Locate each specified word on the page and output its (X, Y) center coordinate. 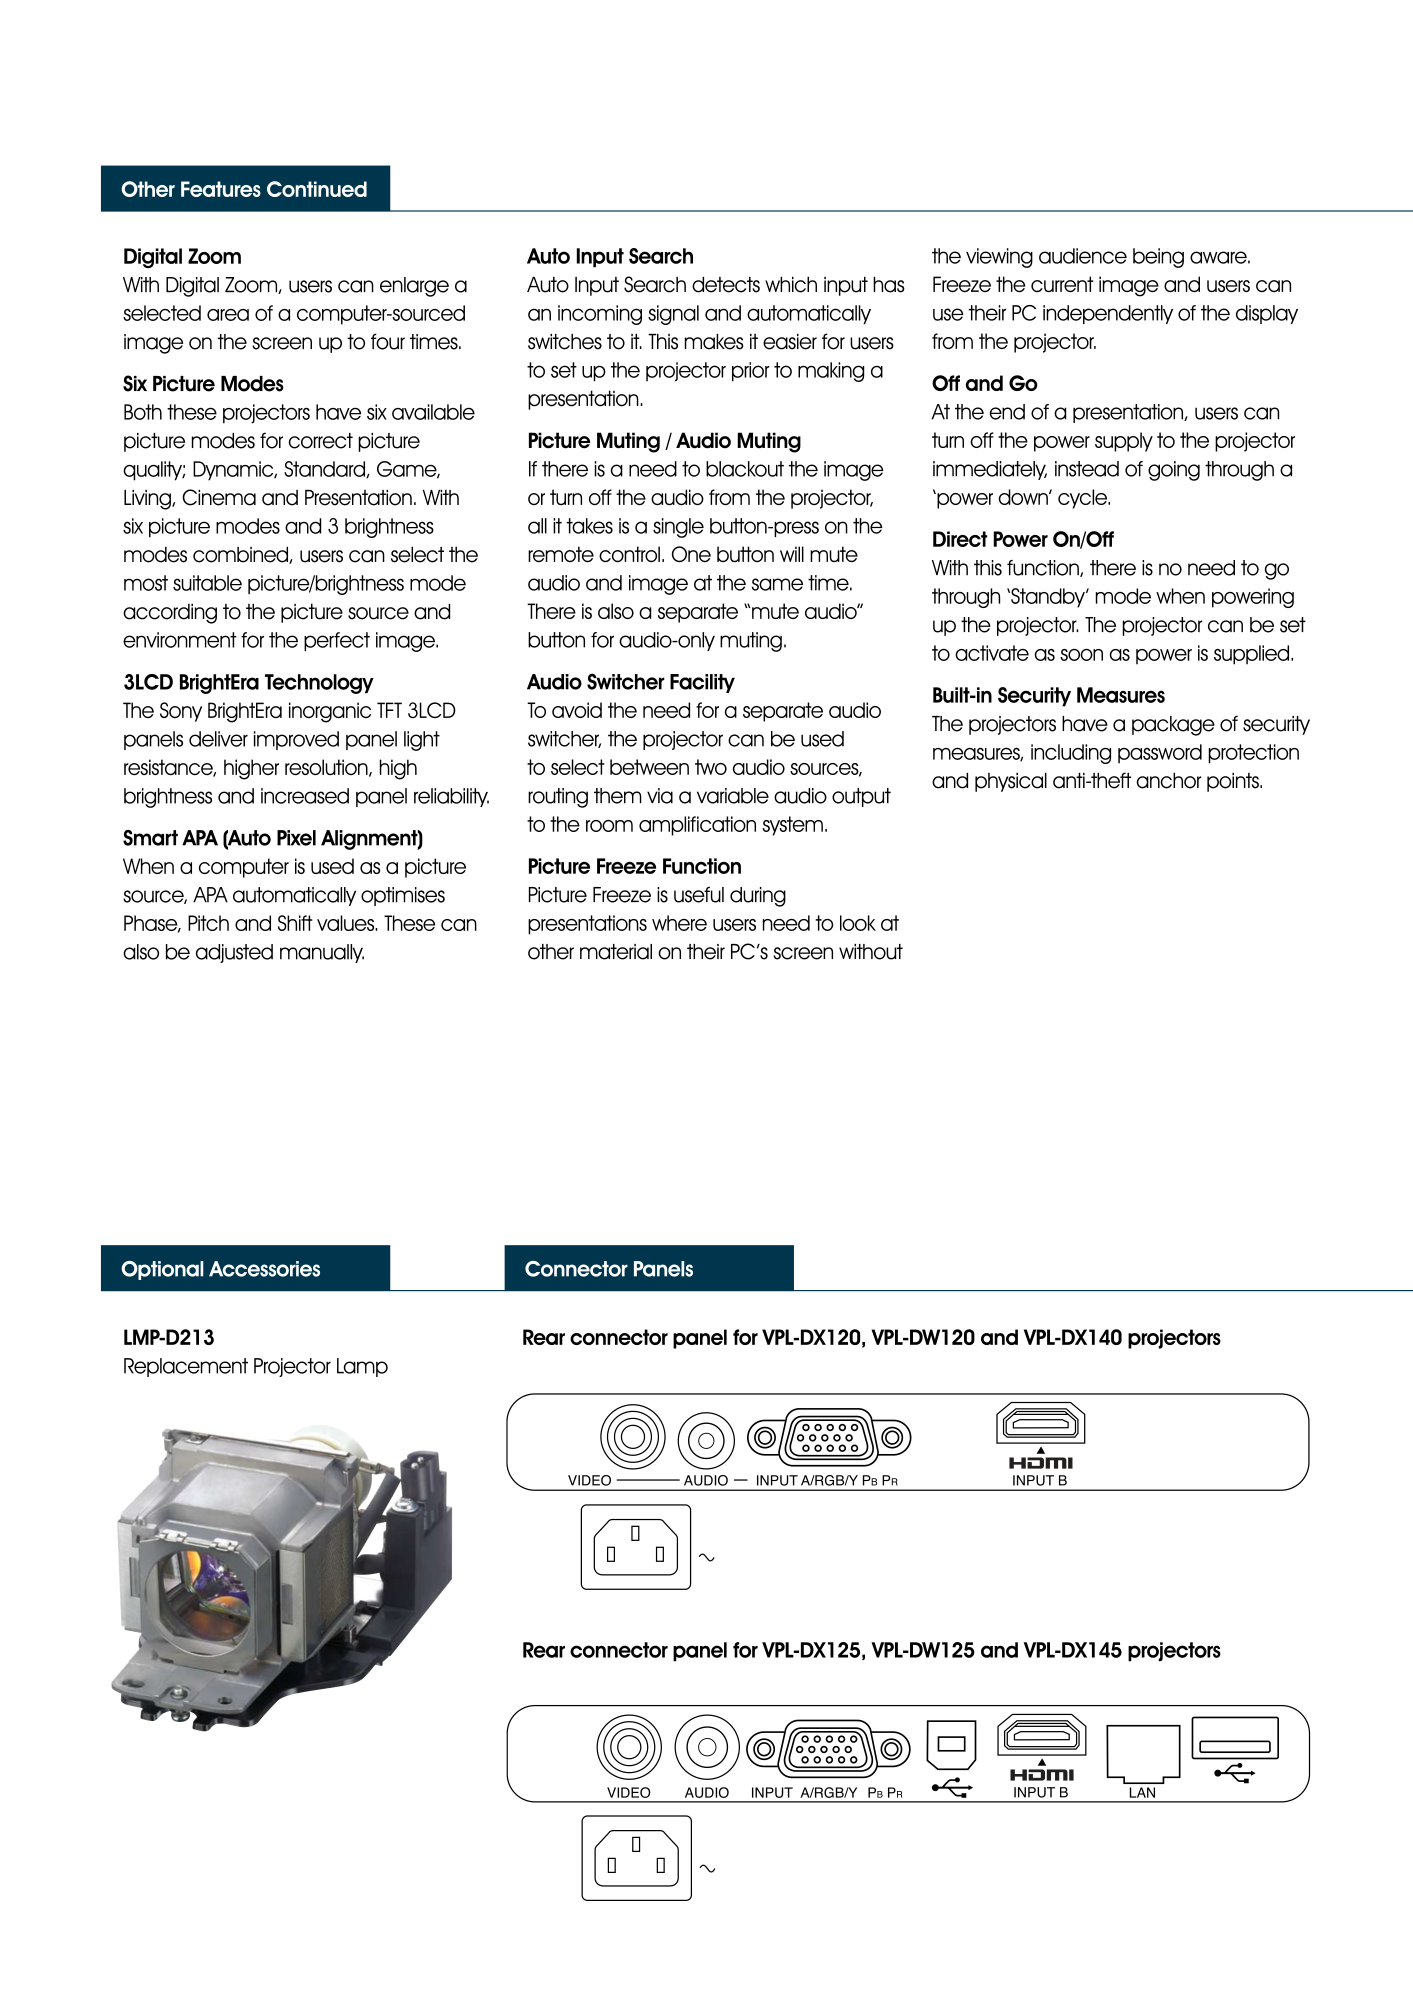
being (1158, 258)
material (616, 952)
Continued (317, 189)
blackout (745, 469)
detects (726, 284)
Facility (702, 683)
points (1234, 782)
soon (1081, 654)
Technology (319, 684)
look (858, 923)
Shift (295, 923)
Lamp (362, 1367)
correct (320, 441)
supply (1124, 442)
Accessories (264, 1269)
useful (699, 894)
